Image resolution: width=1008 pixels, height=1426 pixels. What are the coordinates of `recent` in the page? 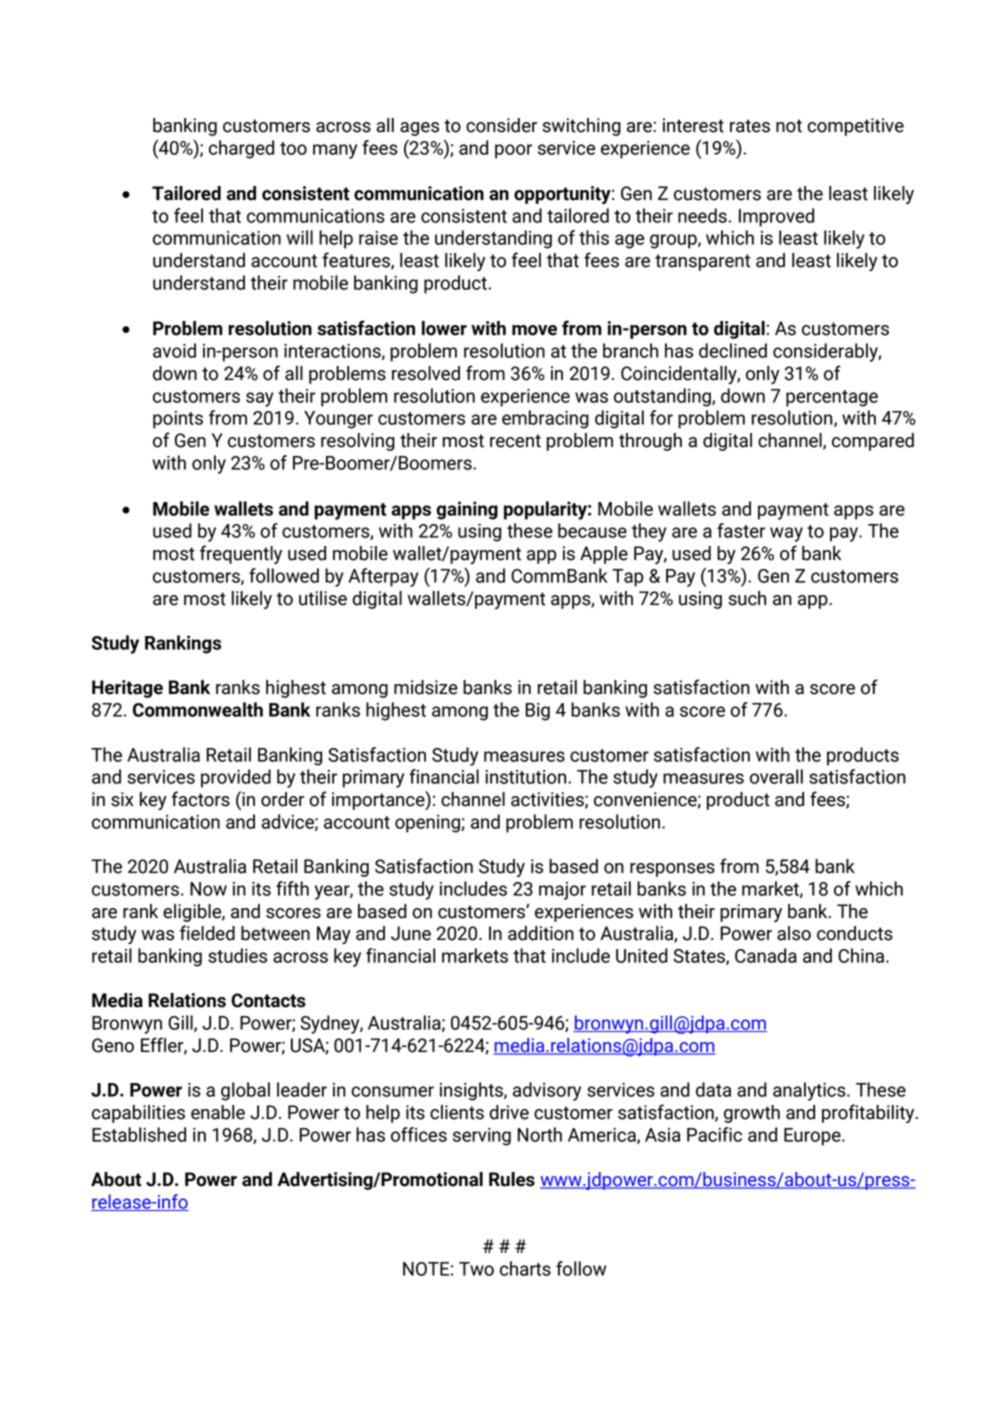 It's located at (515, 441).
